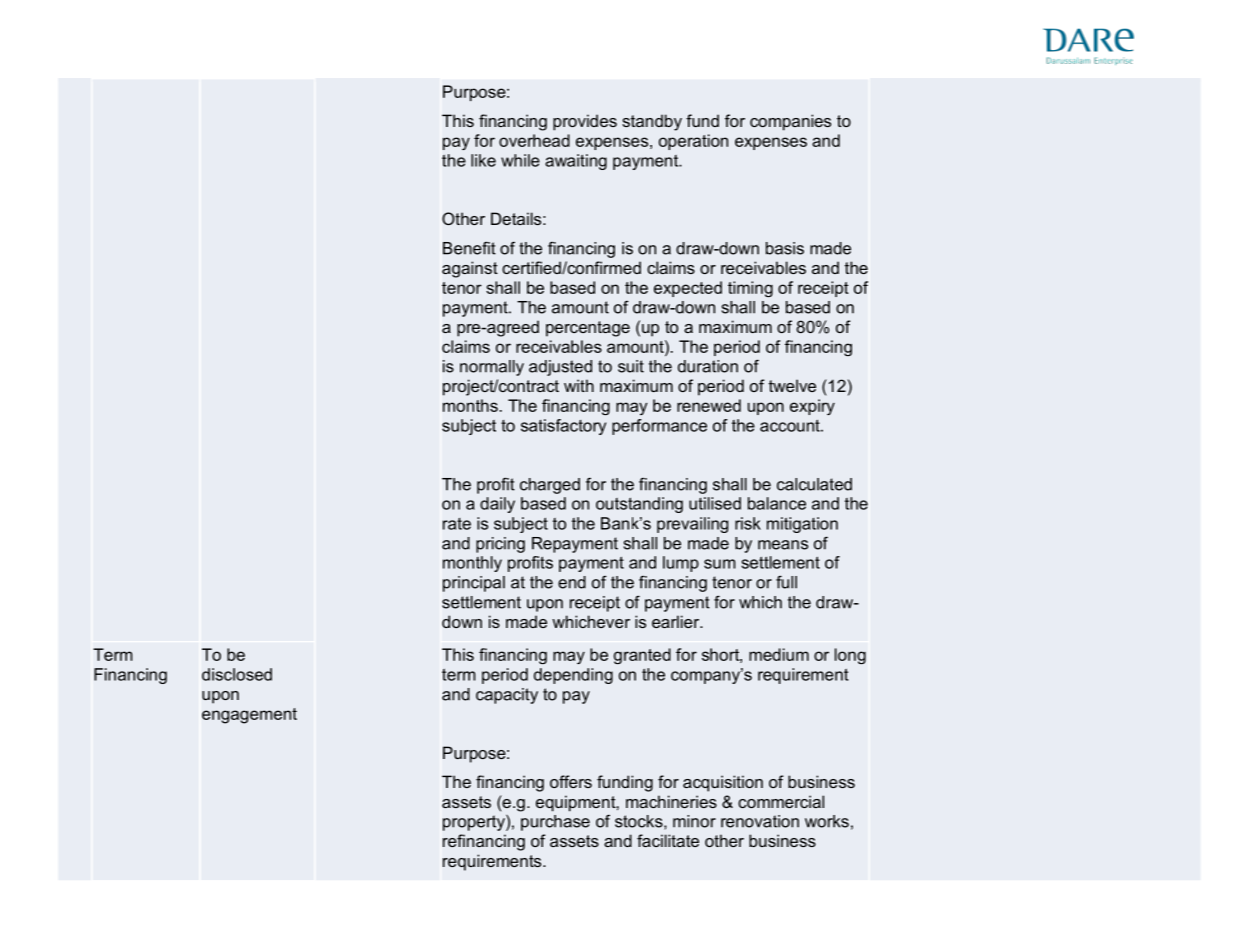  Describe the element at coordinates (483, 160) in the screenshot. I see `like` at that location.
